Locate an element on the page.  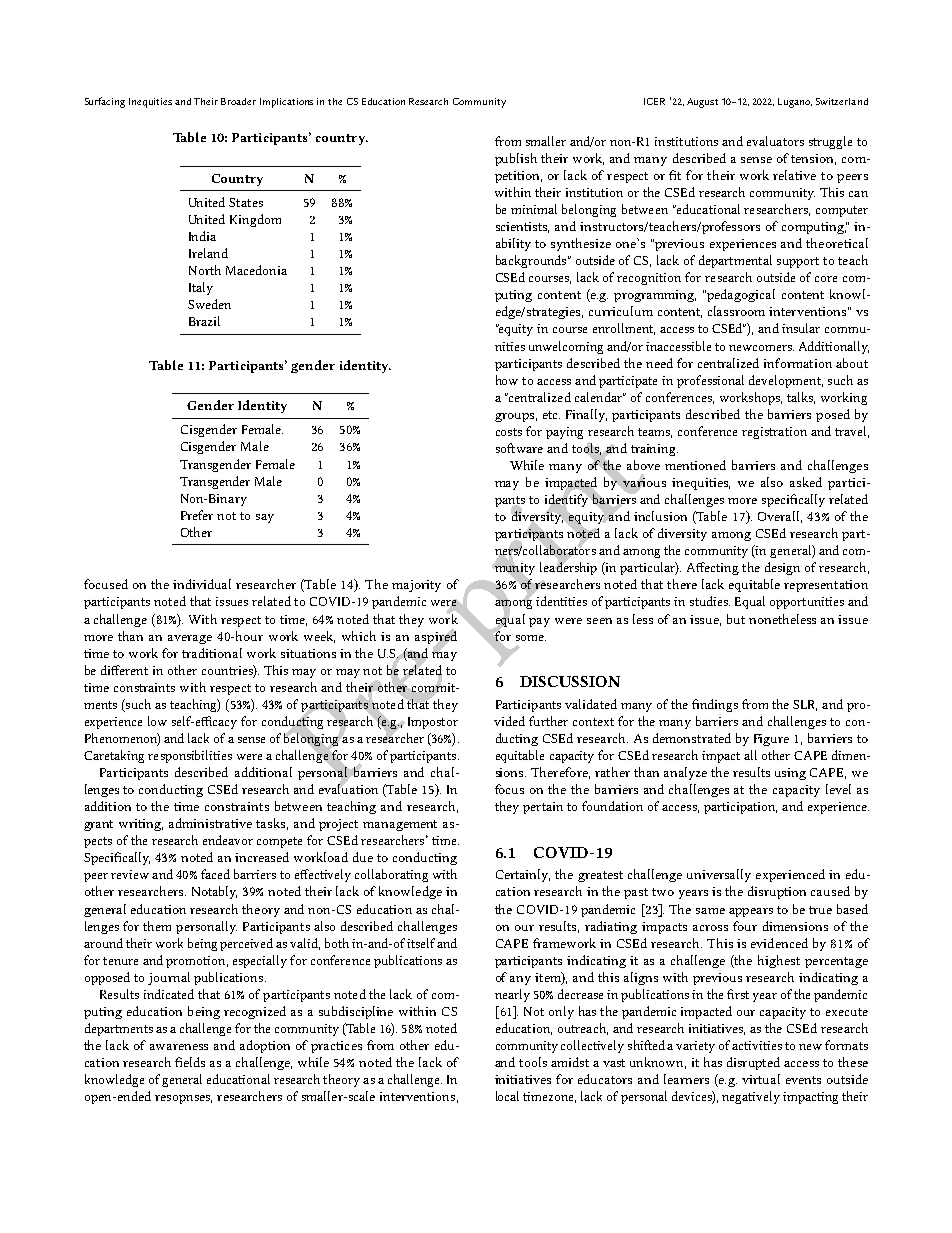
local is located at coordinates (507, 1096).
